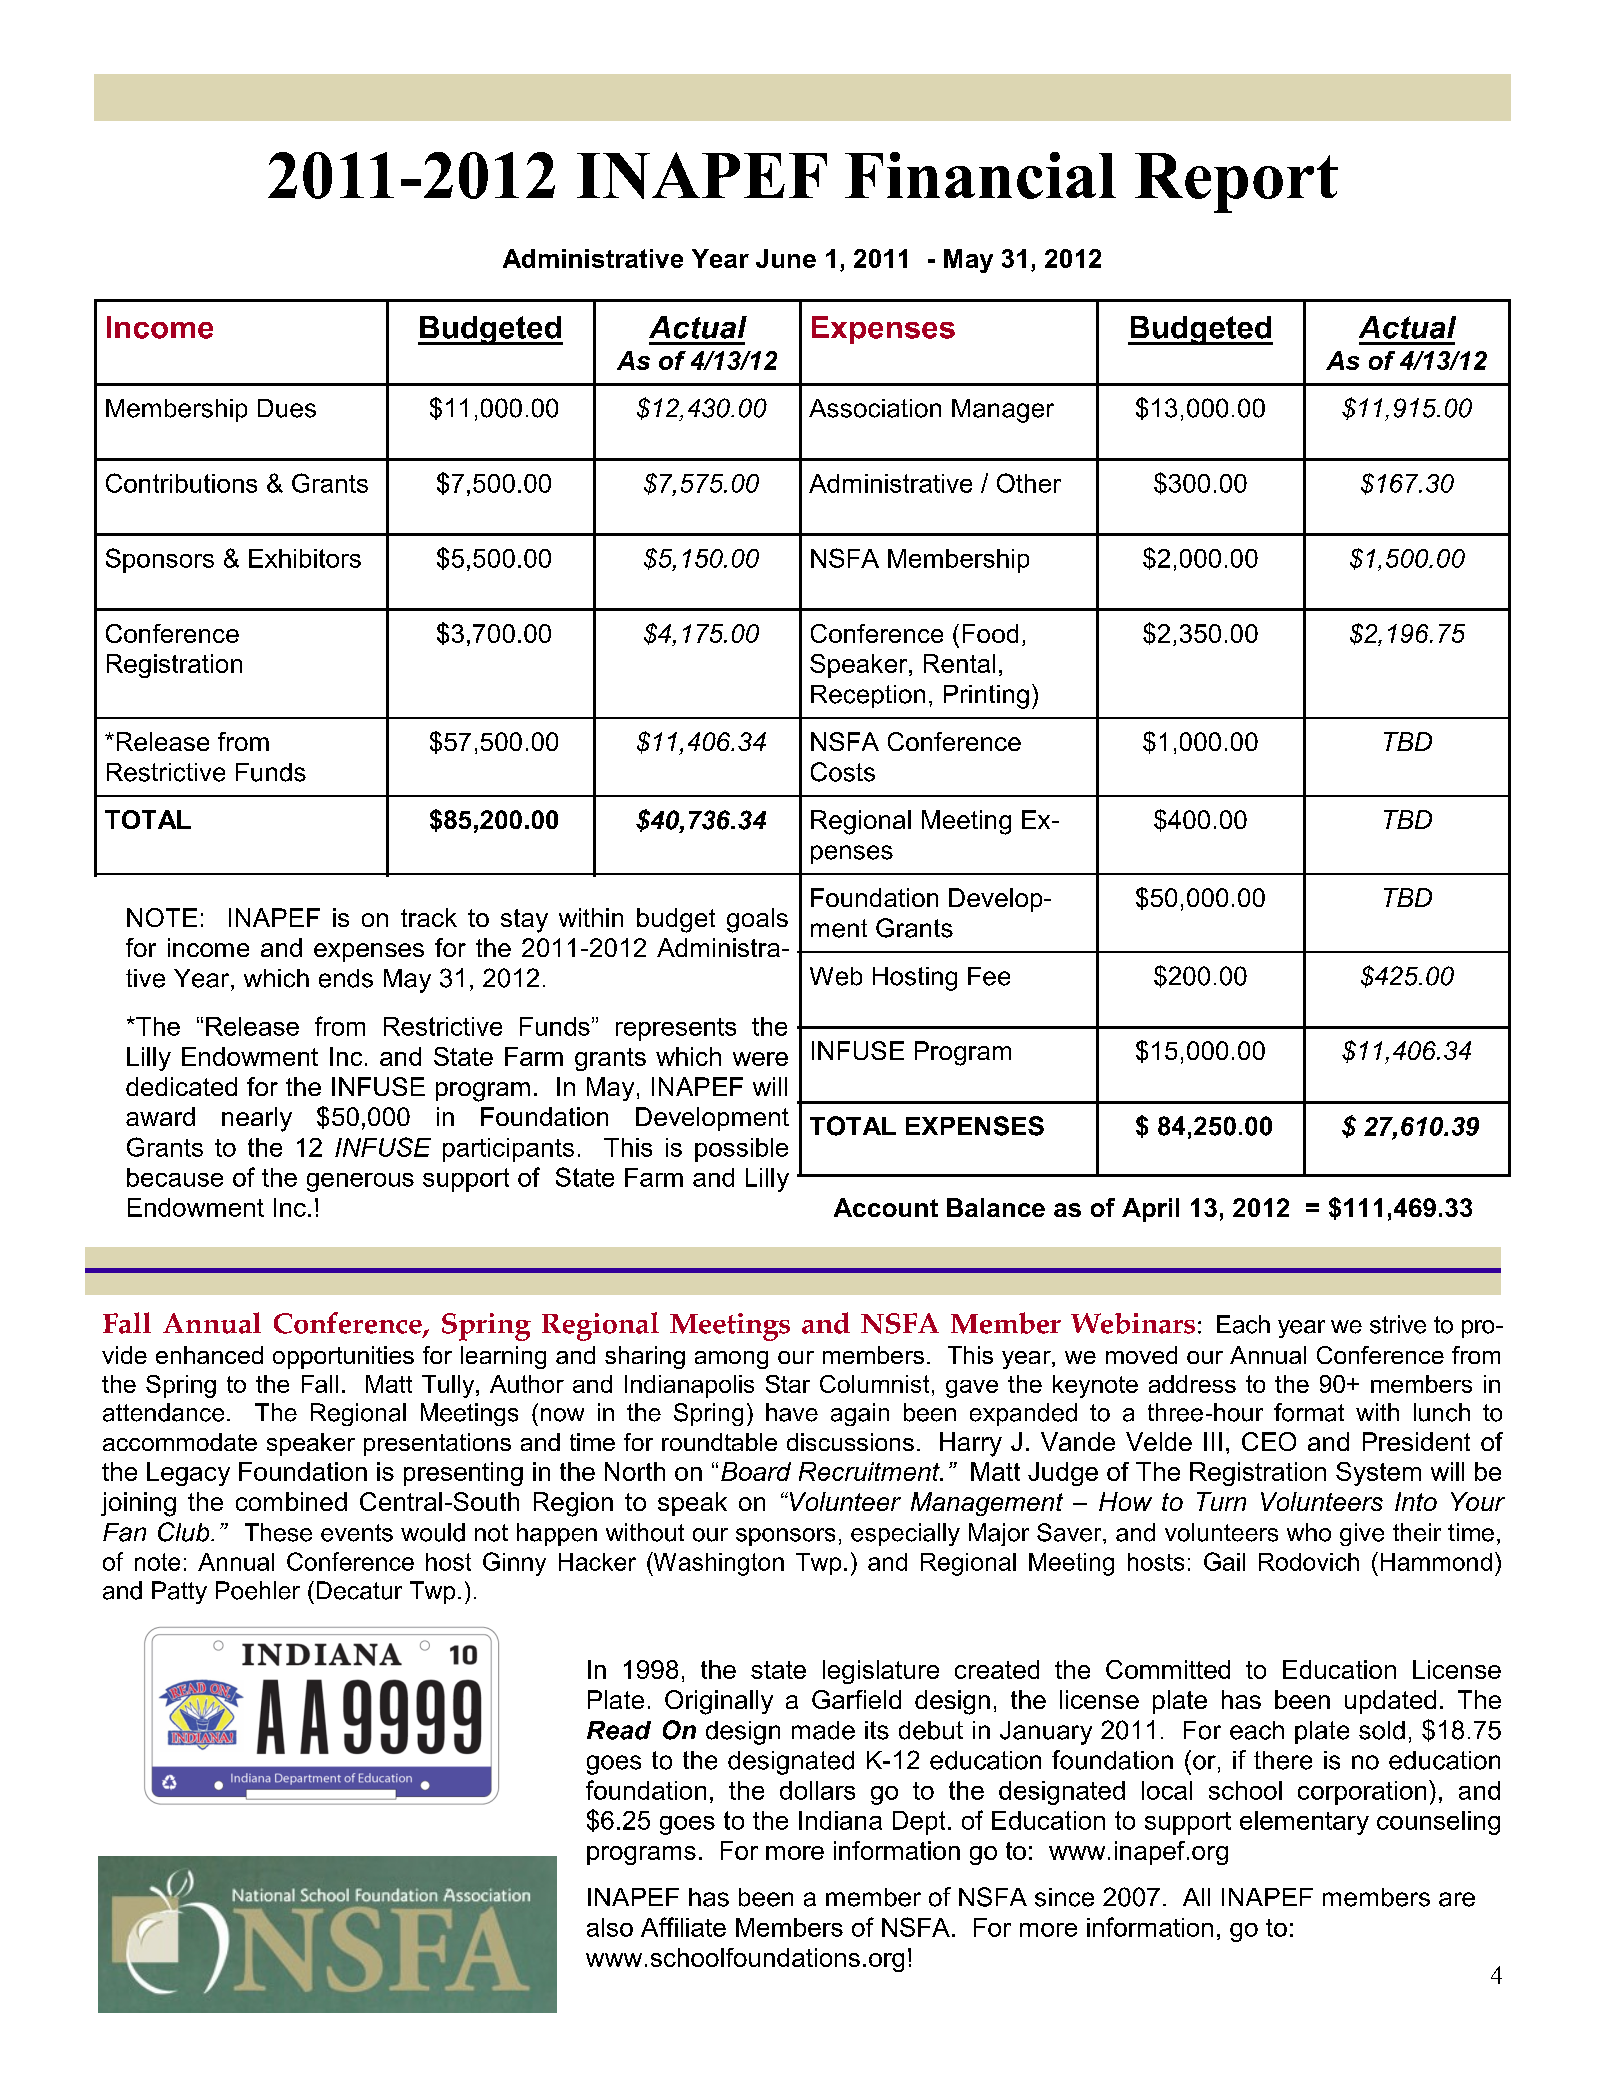  Describe the element at coordinates (817, 1790) in the screenshot. I see `dollars` at that location.
